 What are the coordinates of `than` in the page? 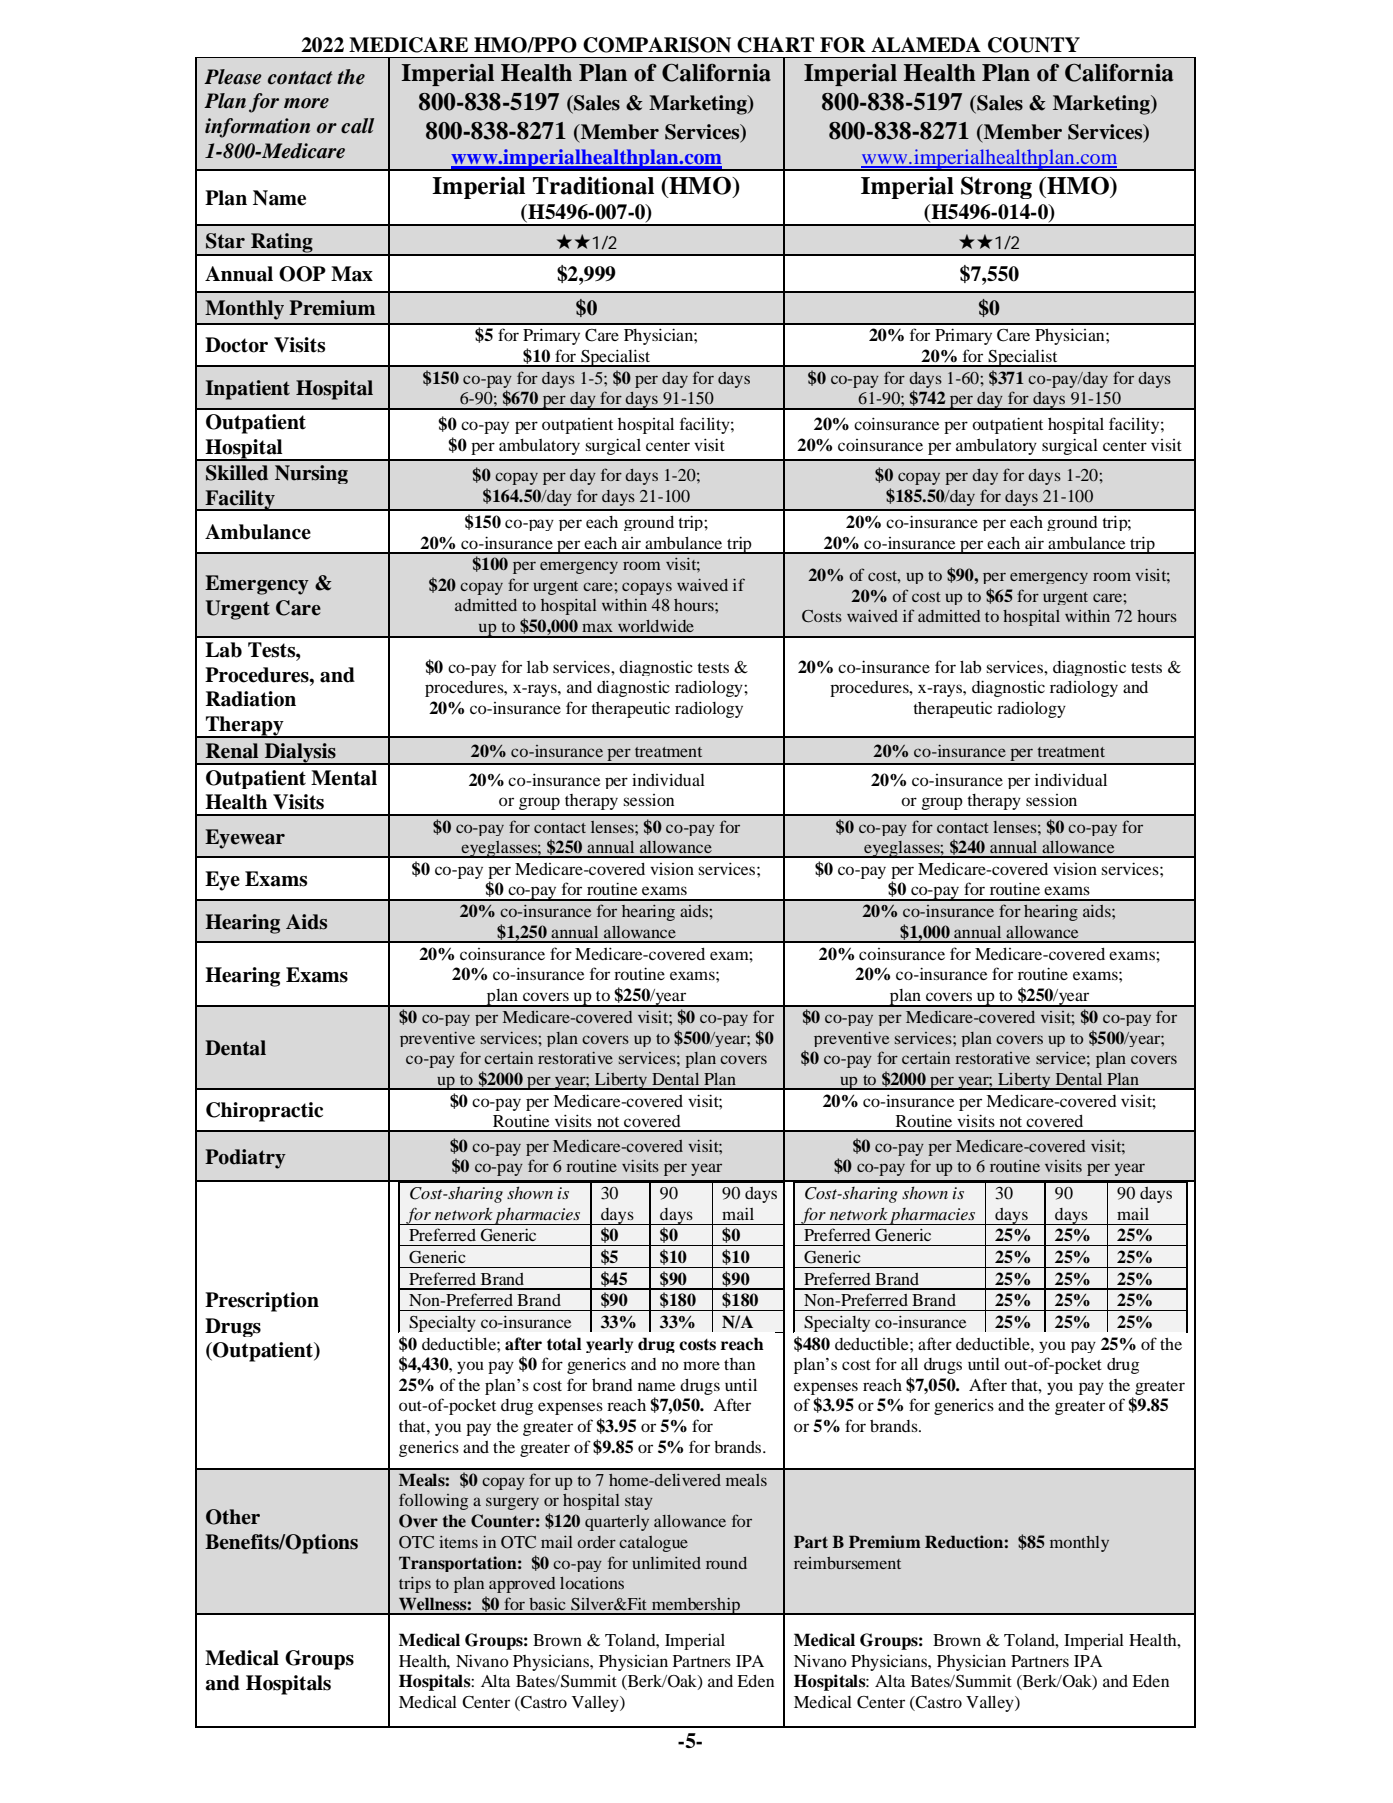 It's located at (739, 1364).
